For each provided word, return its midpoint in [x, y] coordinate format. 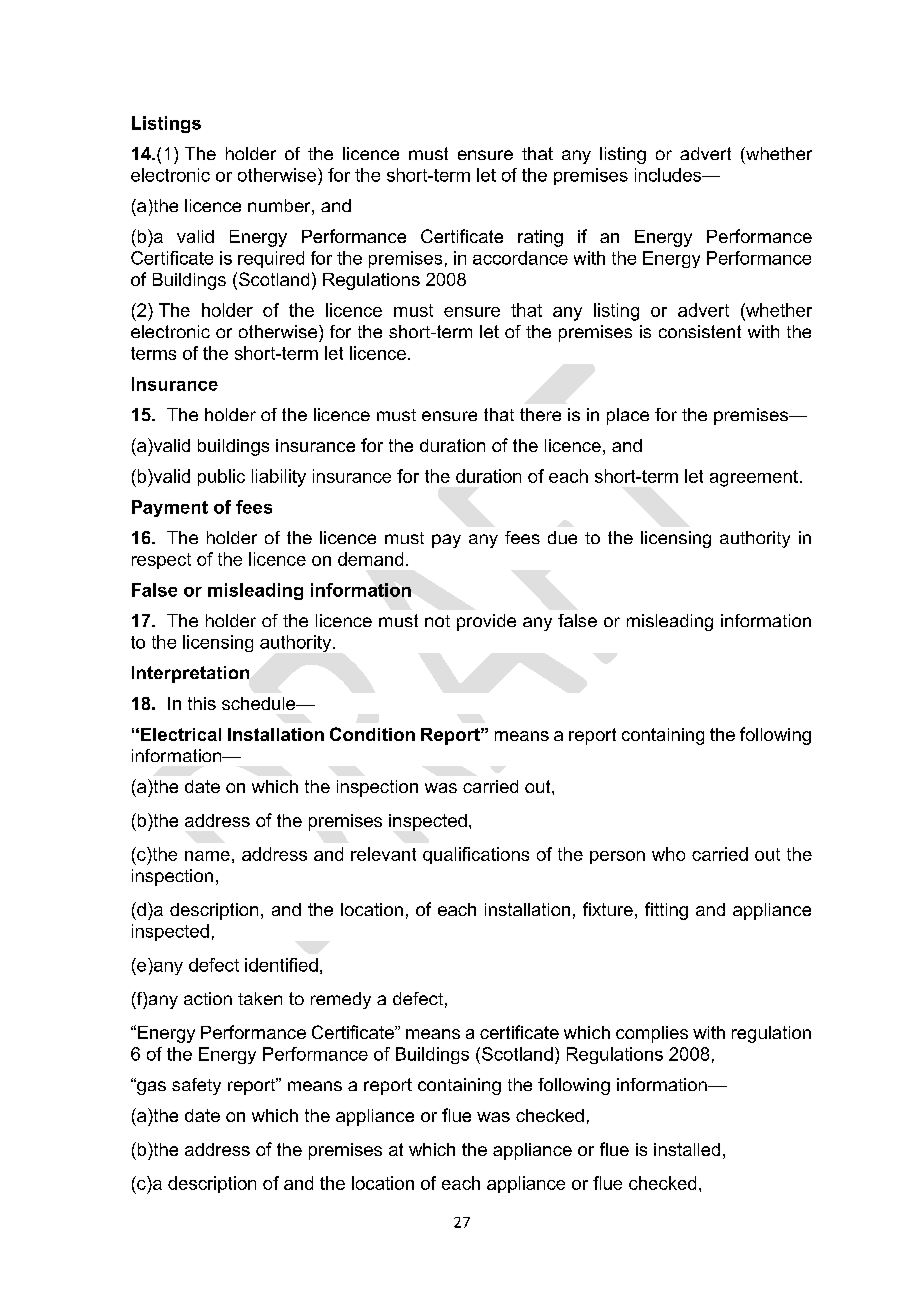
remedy [341, 1000]
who [668, 854]
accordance [520, 258]
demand [370, 559]
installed [687, 1149]
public [221, 477]
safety [196, 1086]
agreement [754, 478]
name [207, 856]
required [271, 259]
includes [669, 175]
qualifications [476, 855]
